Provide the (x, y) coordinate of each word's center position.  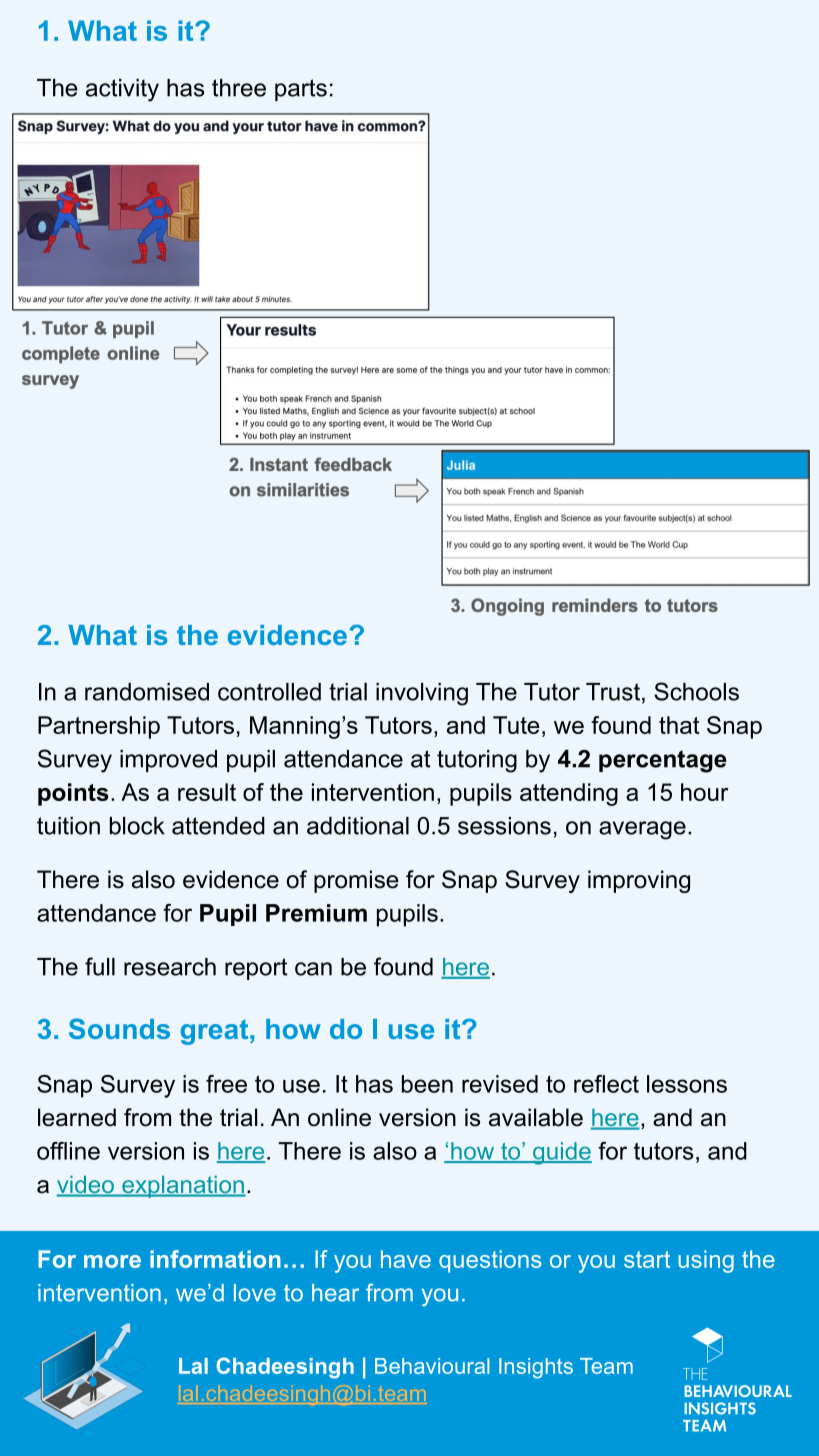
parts (301, 90)
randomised (147, 692)
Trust (613, 692)
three (239, 88)
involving (422, 694)
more (112, 1261)
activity (122, 90)
